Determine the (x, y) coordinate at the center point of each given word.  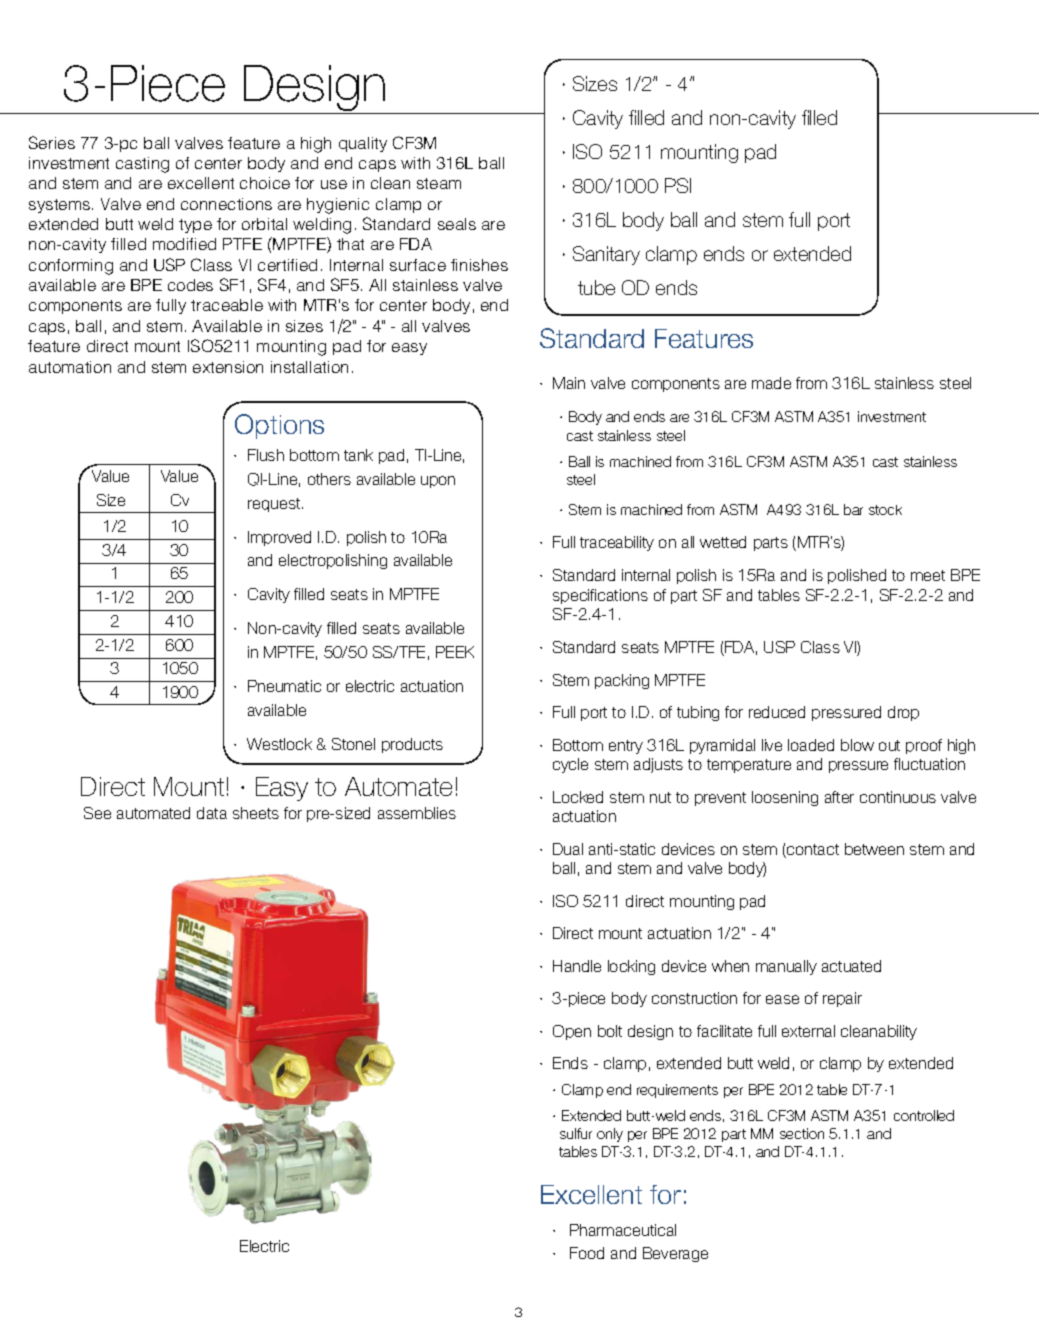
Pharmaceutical (623, 1230)
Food (587, 1253)
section (802, 1133)
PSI (678, 185)
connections (226, 204)
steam (439, 183)
